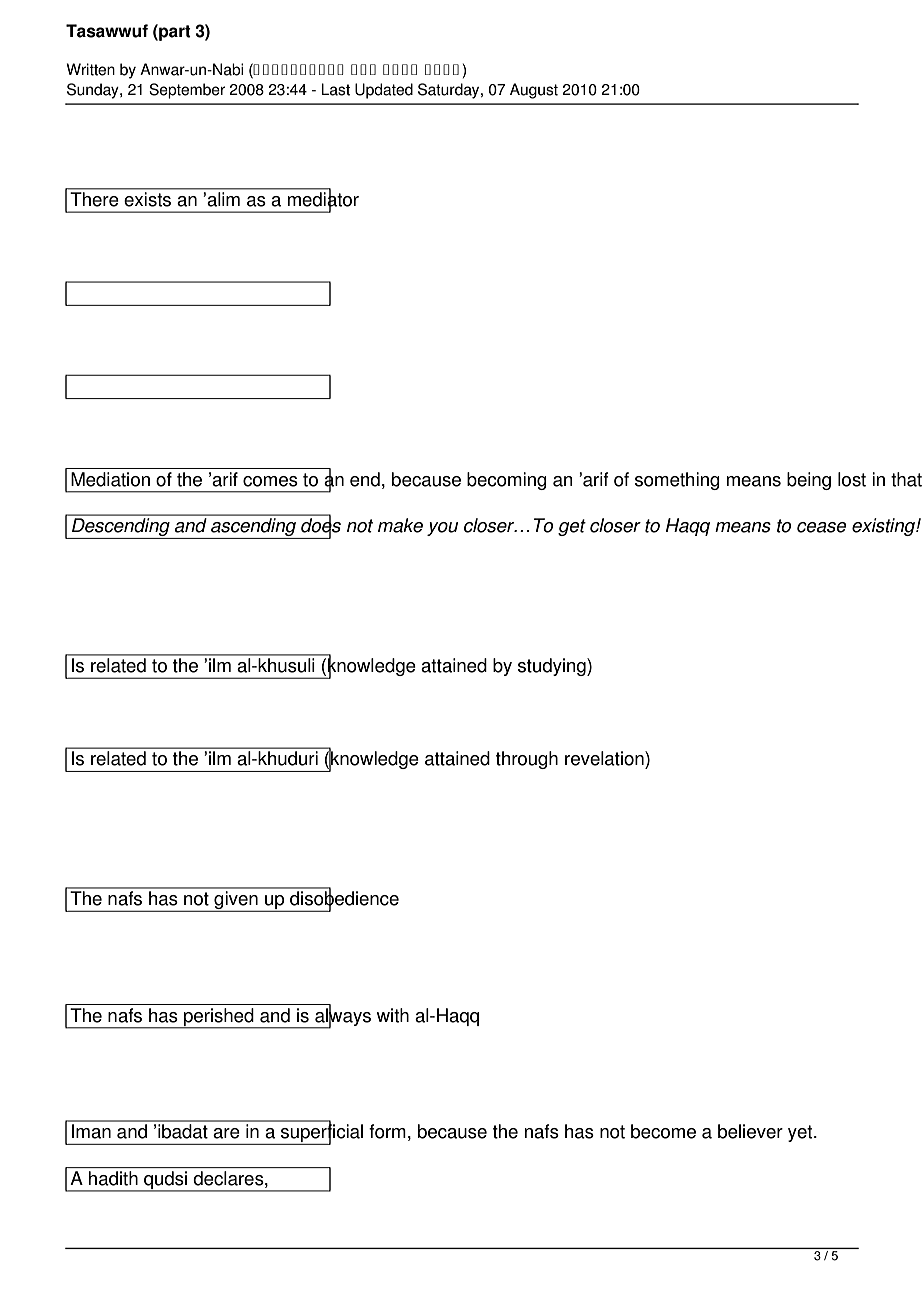 The width and height of the image is (924, 1308). What do you see at coordinates (344, 898) in the image?
I see `disobedience` at bounding box center [344, 898].
